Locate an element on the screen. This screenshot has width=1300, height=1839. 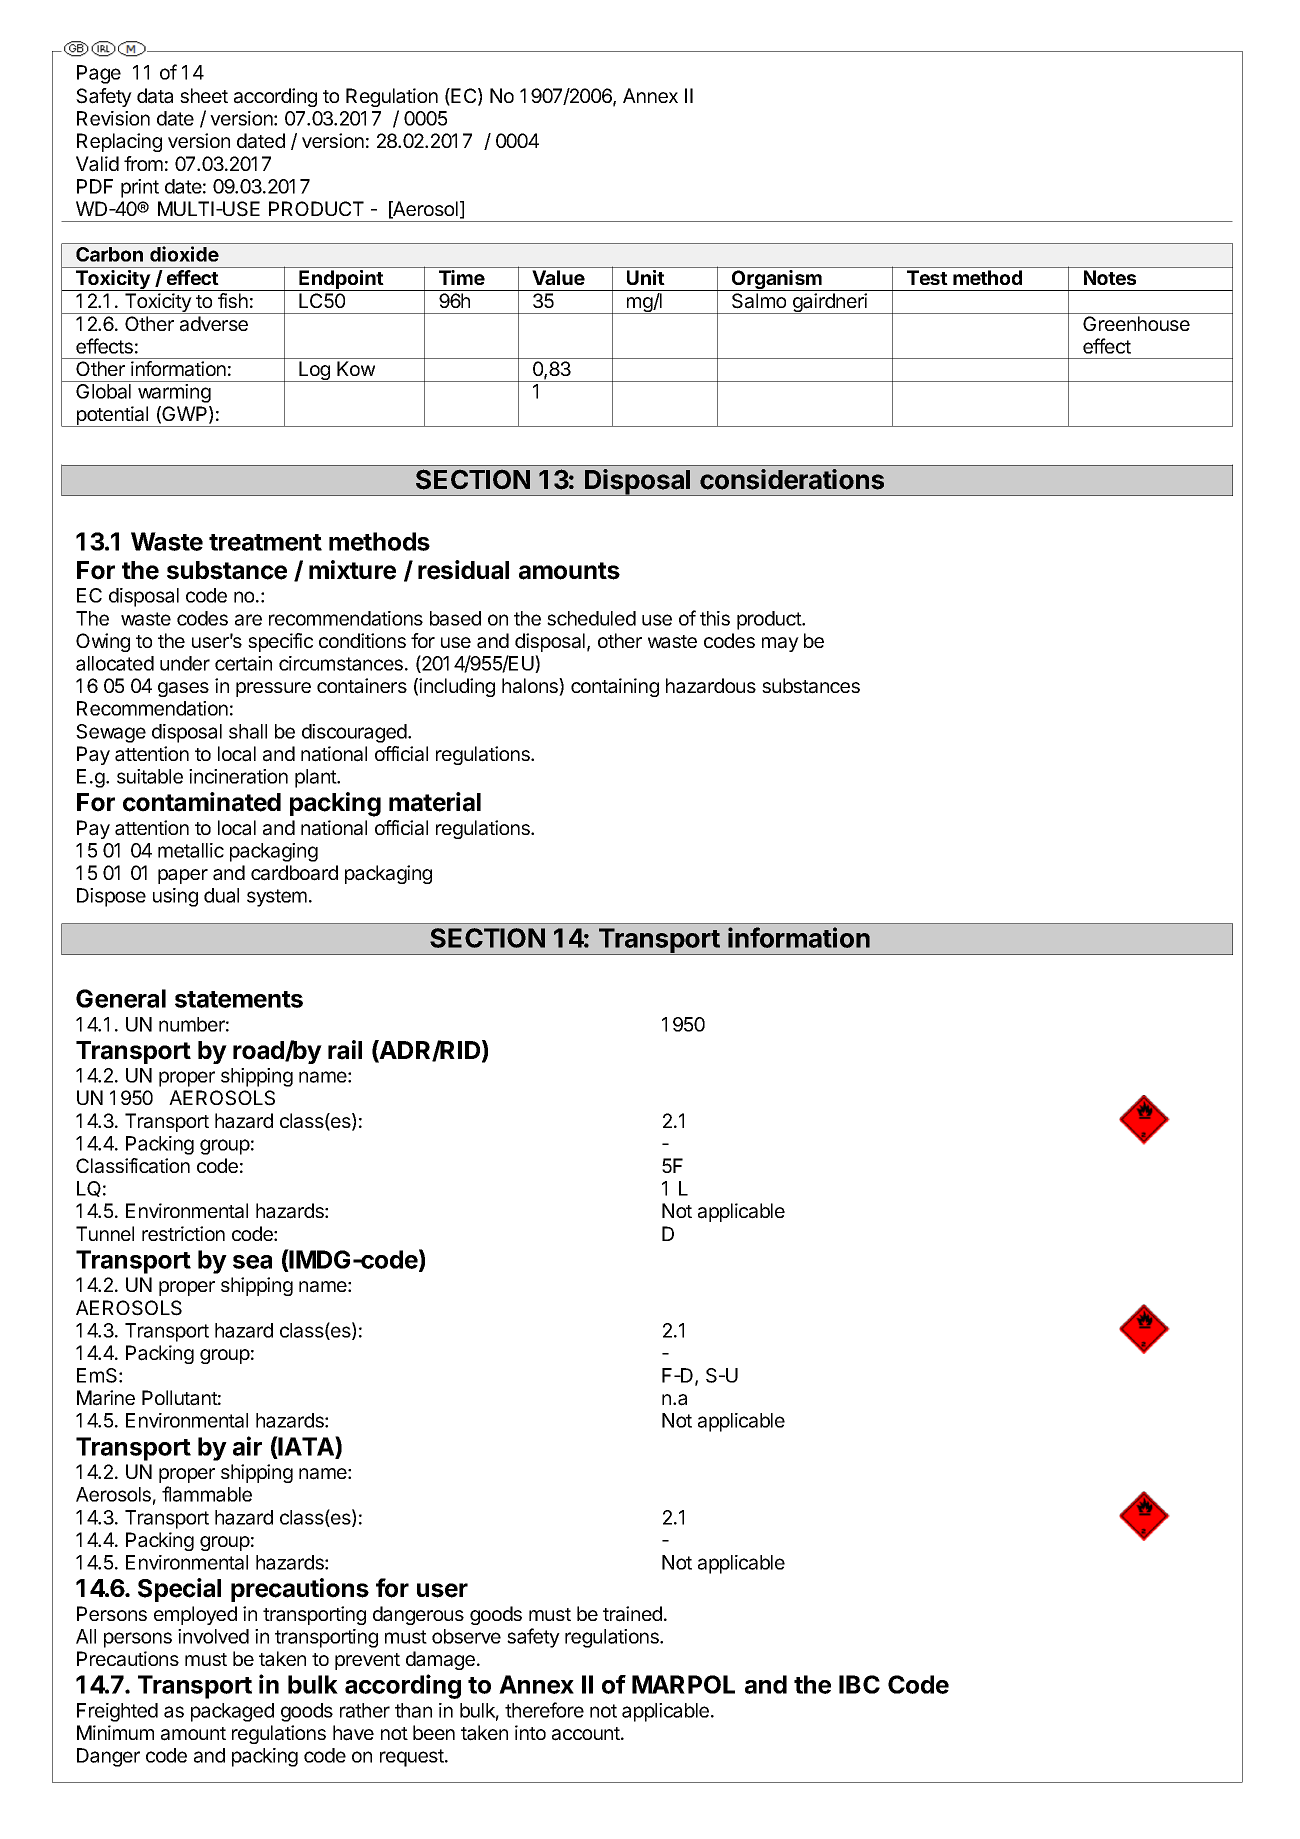
Test is located at coordinates (927, 277).
